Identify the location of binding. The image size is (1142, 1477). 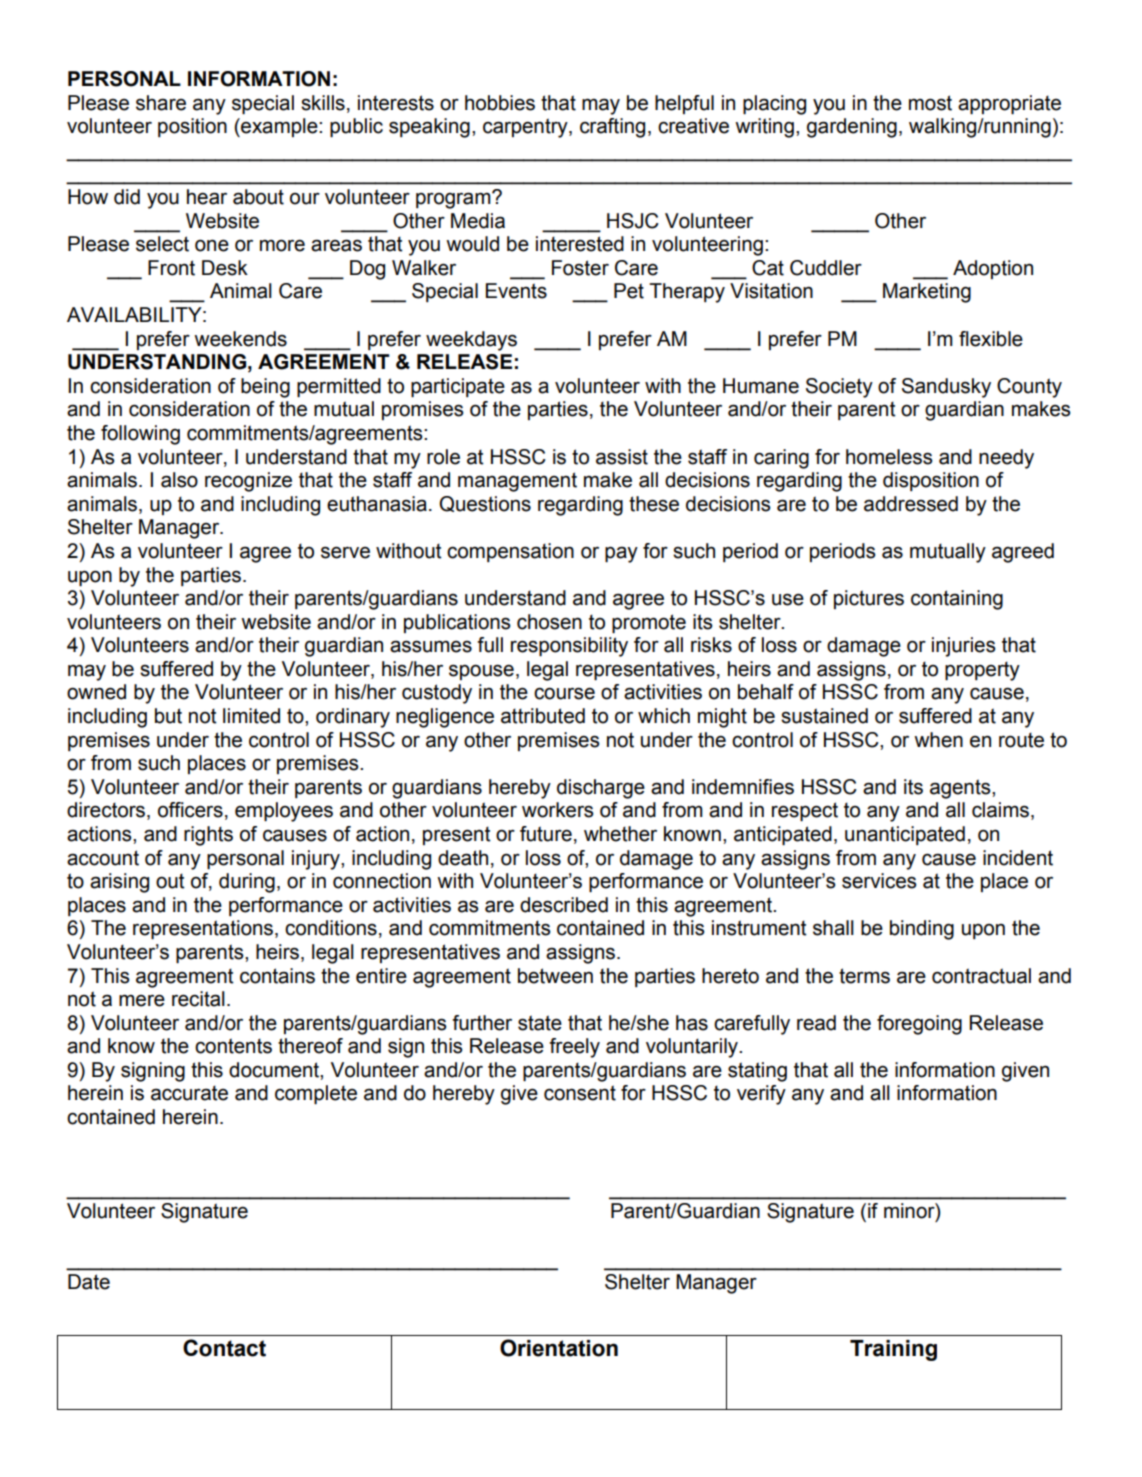
(922, 930).
